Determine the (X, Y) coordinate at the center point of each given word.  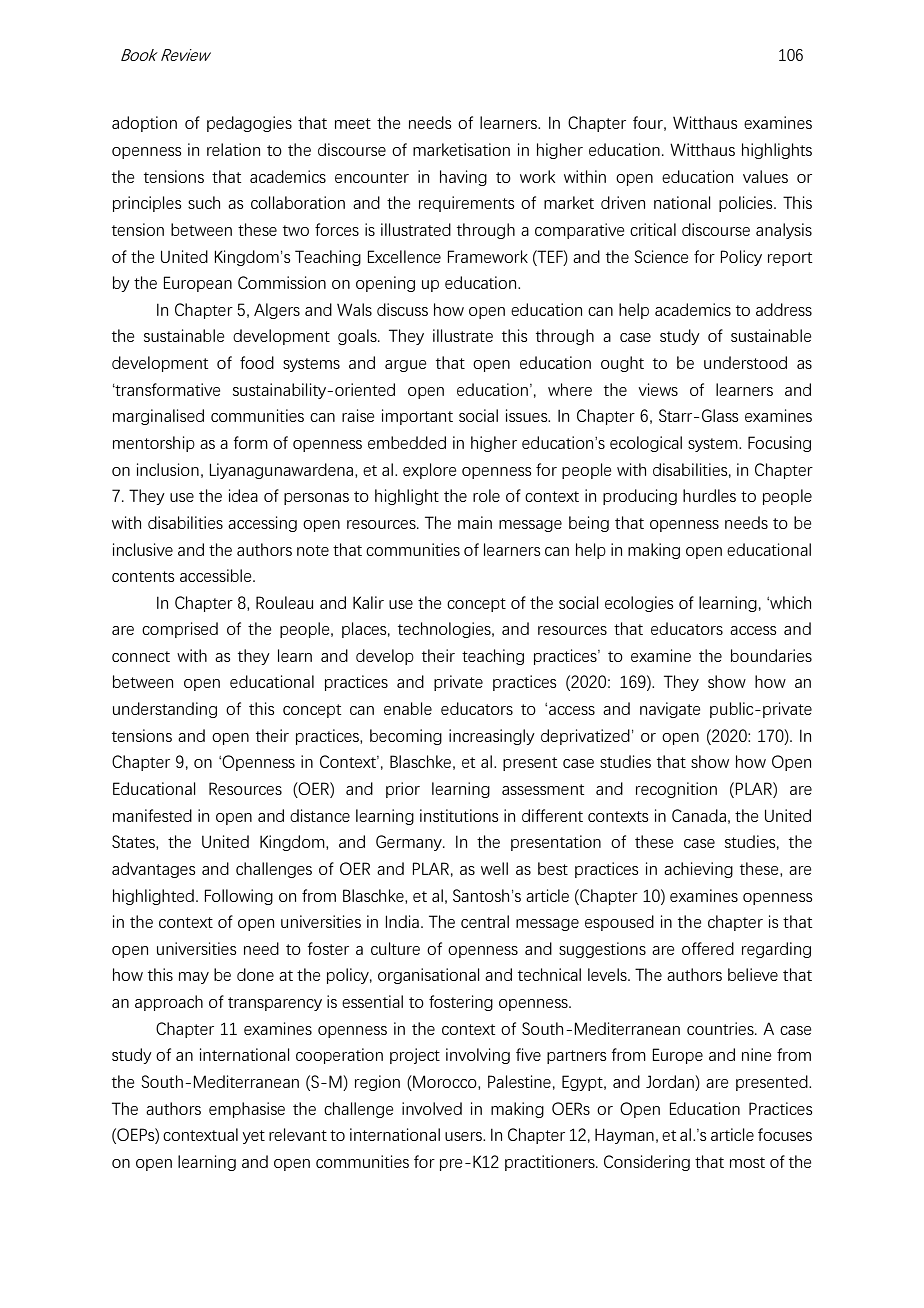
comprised (180, 630)
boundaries (771, 655)
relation (233, 149)
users (464, 1136)
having (463, 178)
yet (253, 1137)
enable (408, 708)
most (747, 1162)
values (765, 176)
